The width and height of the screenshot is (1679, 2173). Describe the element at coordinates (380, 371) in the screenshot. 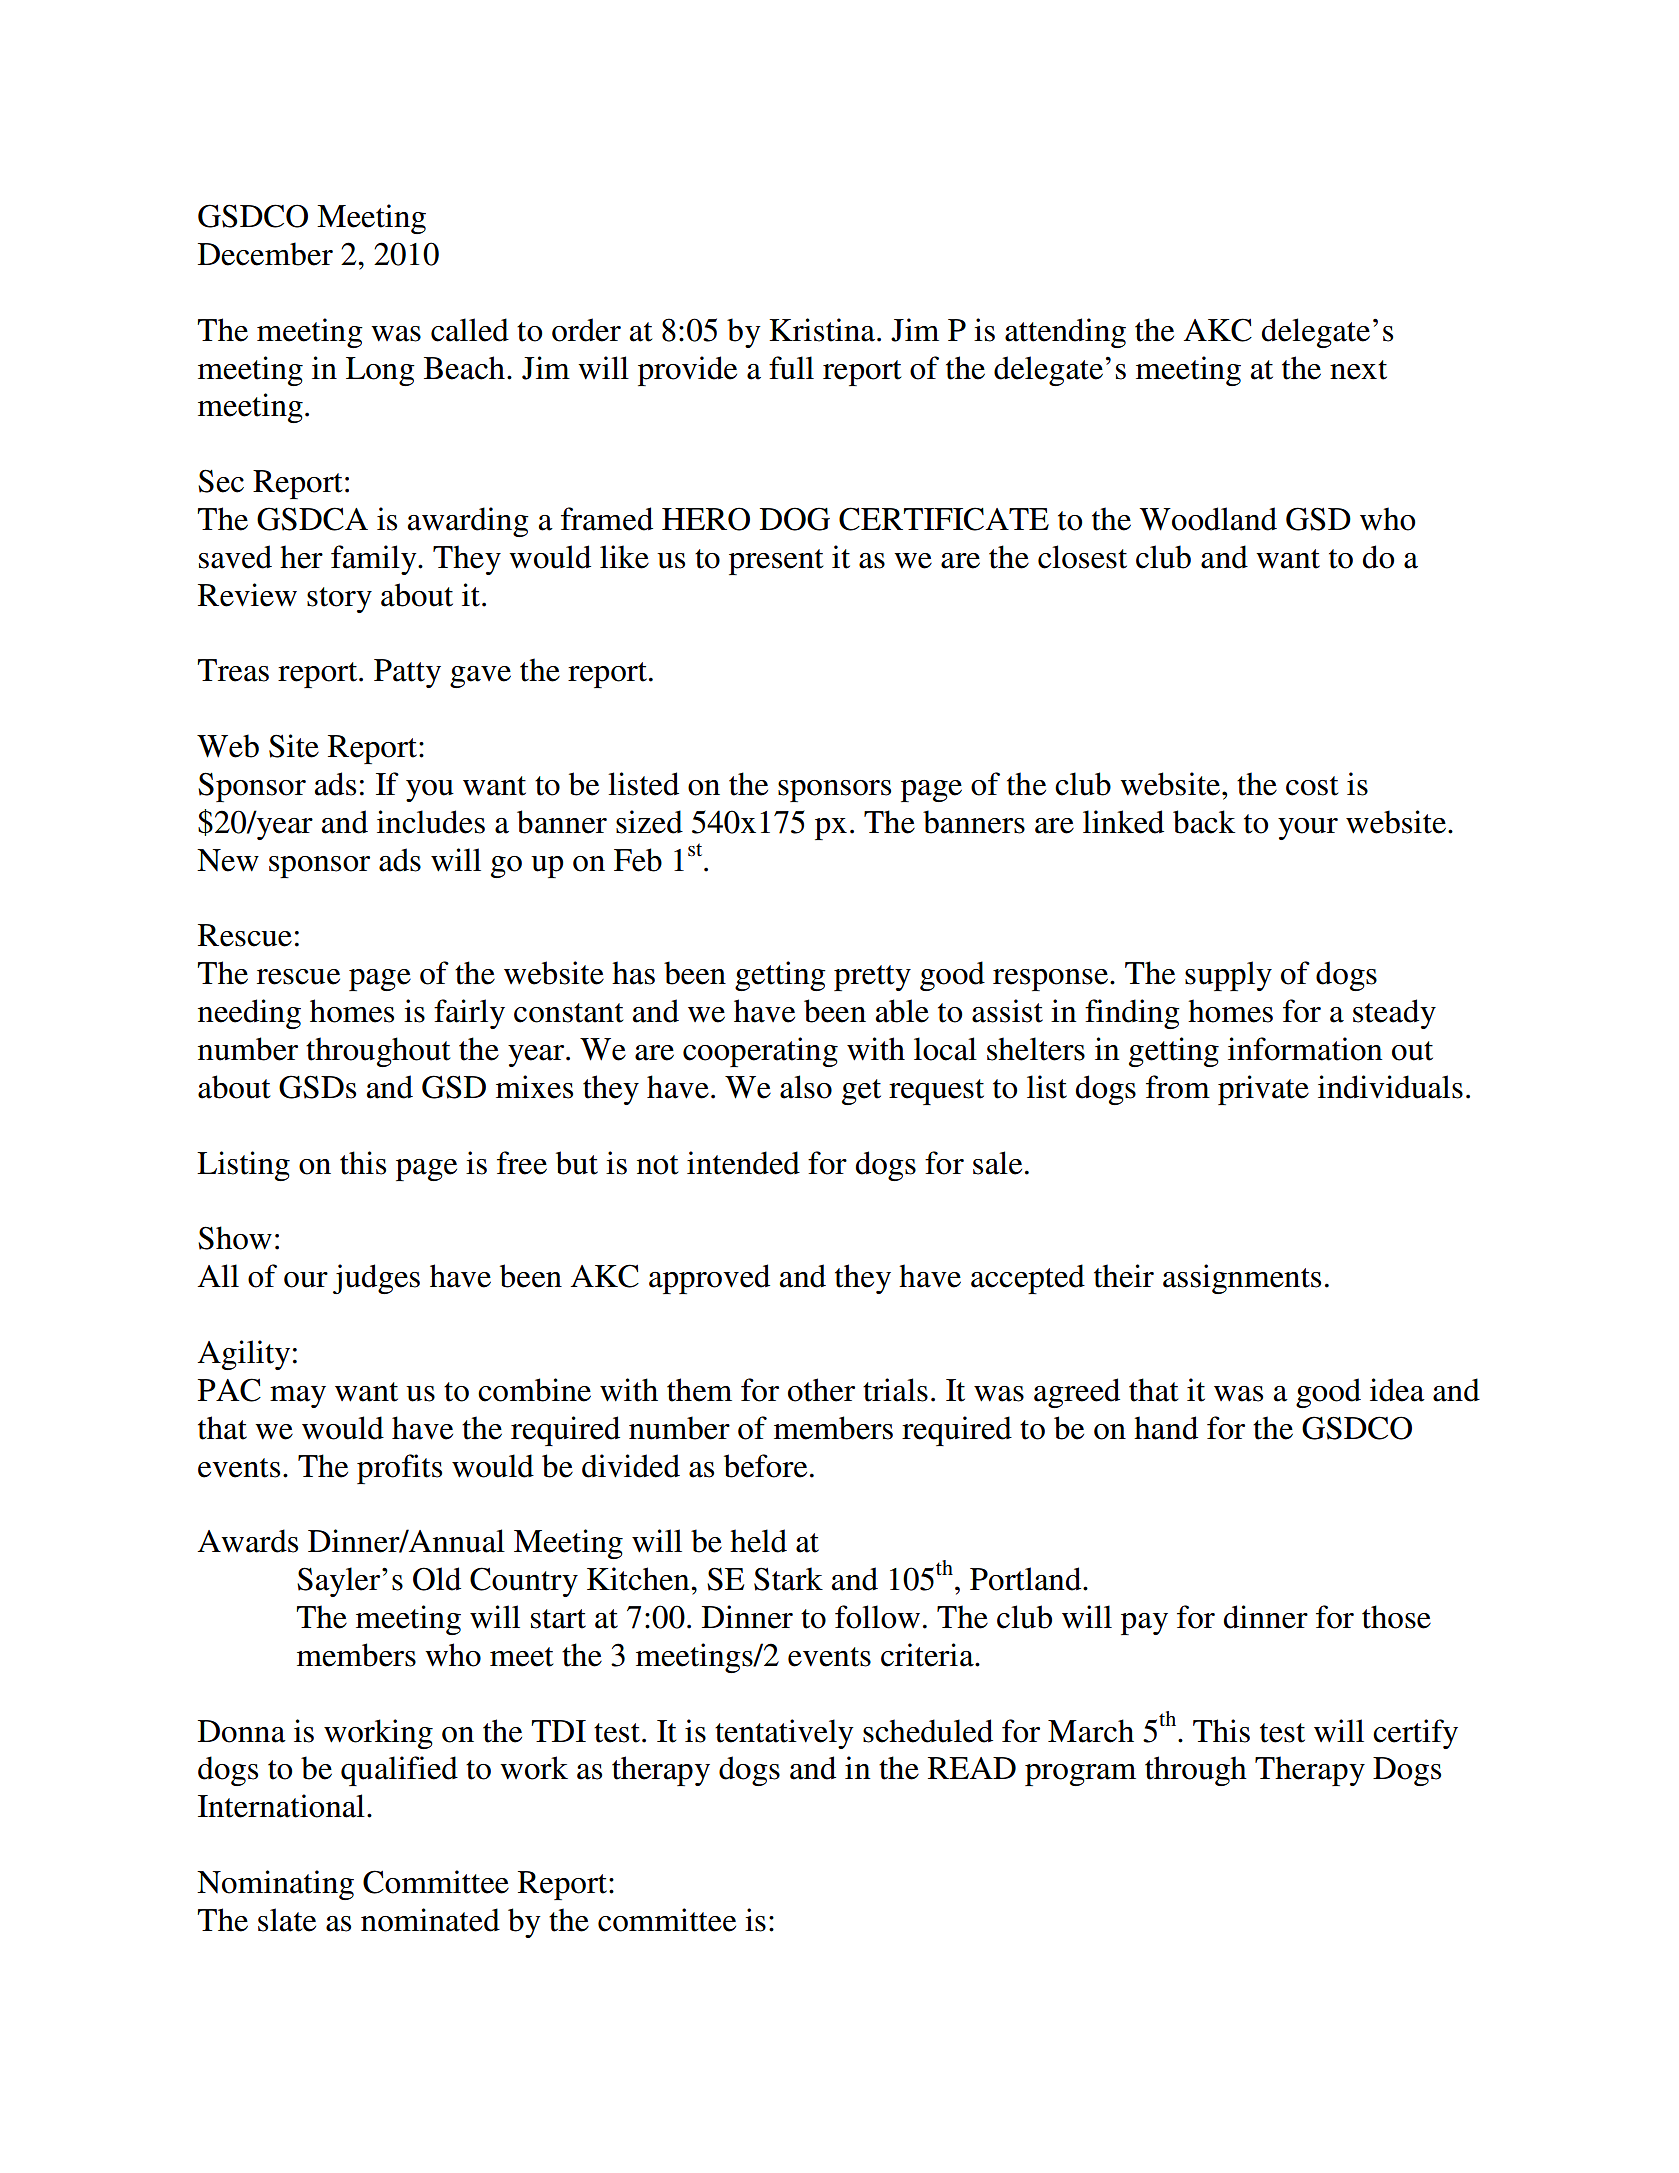

I see `Long` at that location.
